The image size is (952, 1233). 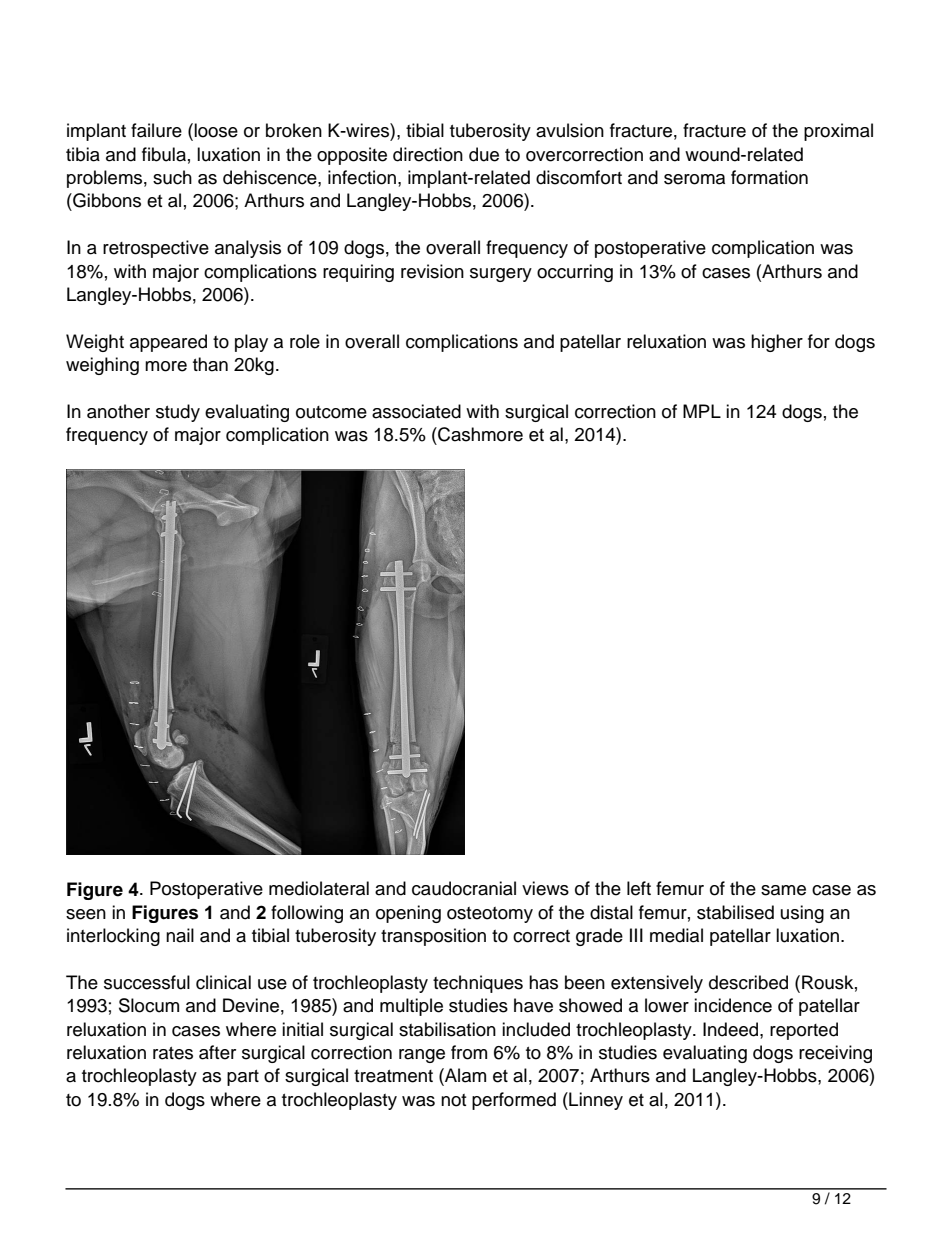 What do you see at coordinates (783, 890) in the image?
I see `same` at bounding box center [783, 890].
